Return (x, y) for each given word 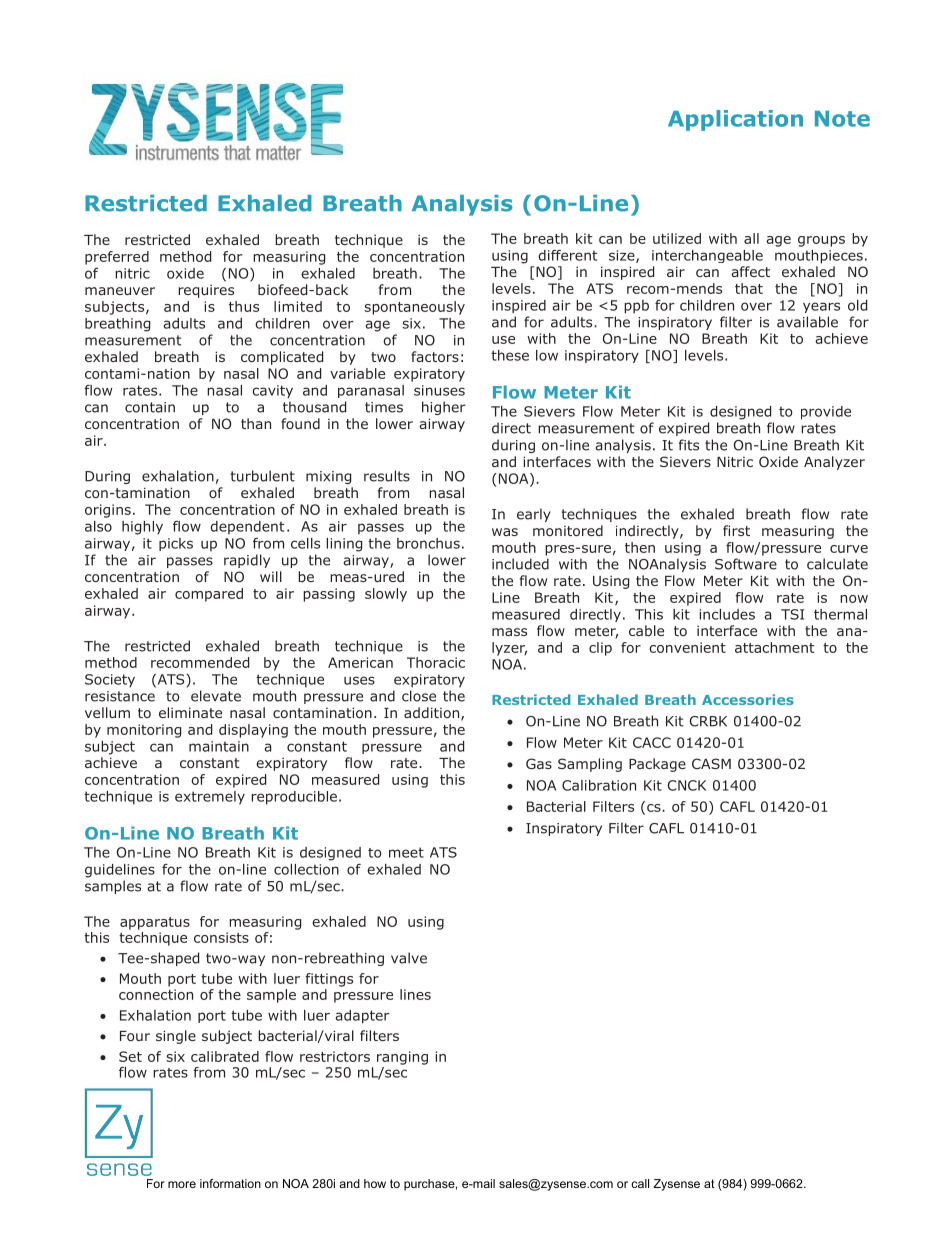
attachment (774, 647)
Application (735, 120)
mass (509, 632)
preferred (117, 258)
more (182, 1184)
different (568, 255)
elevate (216, 696)
